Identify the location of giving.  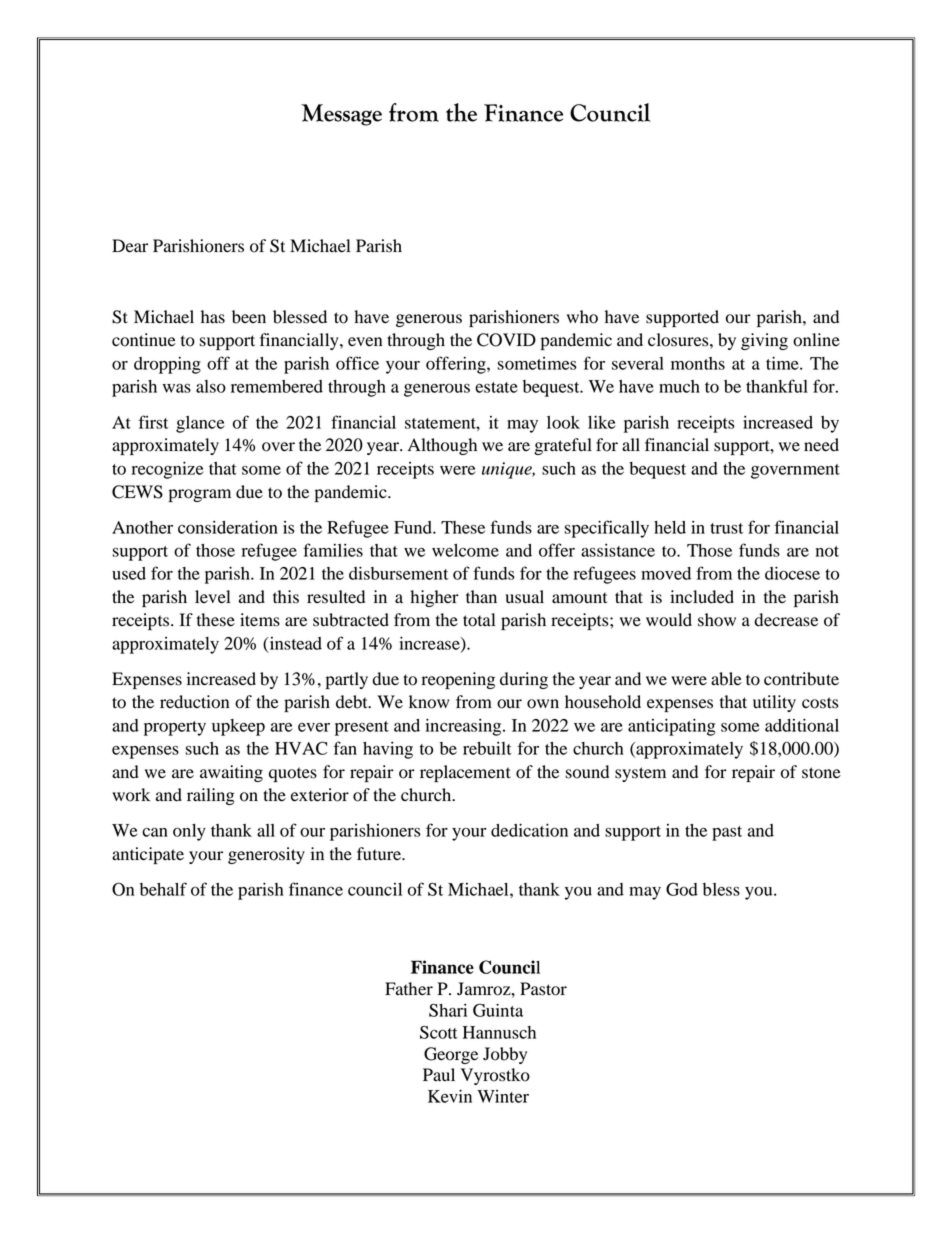
(764, 341).
